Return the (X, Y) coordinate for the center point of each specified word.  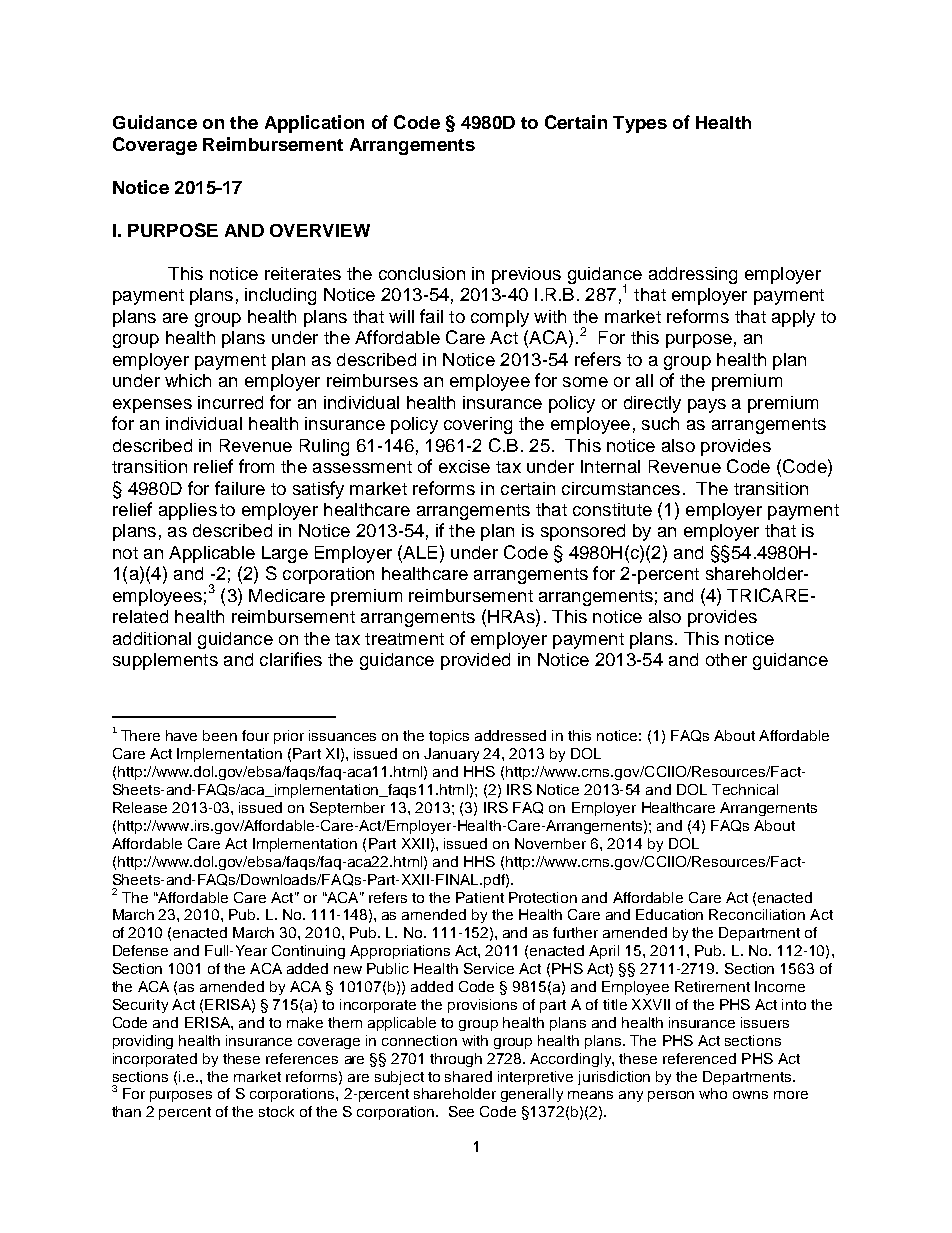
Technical (745, 789)
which (188, 380)
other (726, 659)
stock (276, 1111)
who (713, 1093)
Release (140, 807)
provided (475, 661)
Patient (480, 897)
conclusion (422, 273)
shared (468, 1076)
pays (707, 406)
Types (640, 124)
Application (314, 124)
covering (478, 425)
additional (152, 638)
